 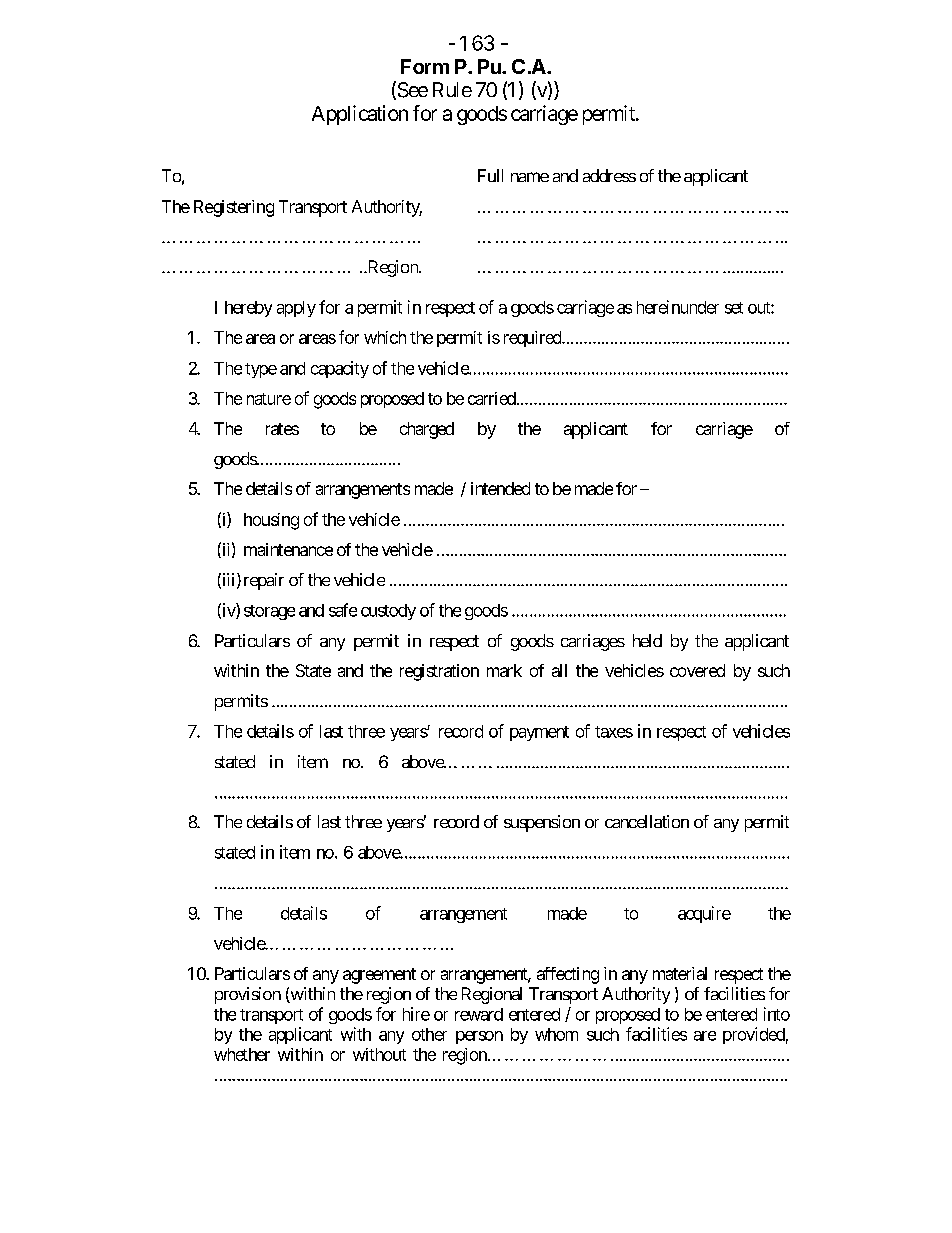 What do you see at coordinates (248, 995) in the page?
I see `provision` at bounding box center [248, 995].
